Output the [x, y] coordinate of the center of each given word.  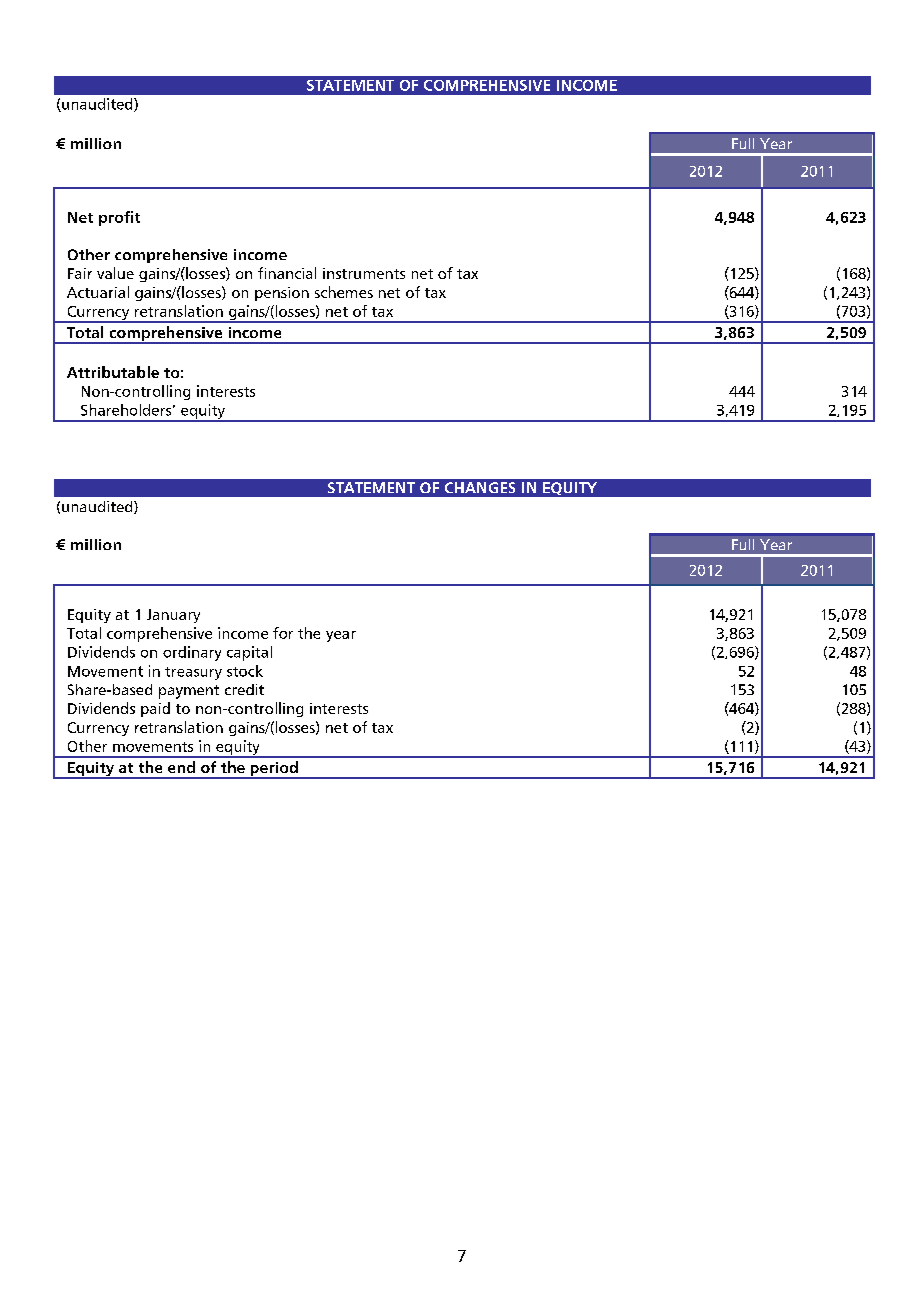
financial [287, 273]
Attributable [113, 372]
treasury [193, 673]
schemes [344, 292]
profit [119, 218]
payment [189, 692]
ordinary [192, 653]
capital [249, 653]
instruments [364, 273]
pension [282, 294]
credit [244, 689]
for [283, 633]
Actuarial [98, 292]
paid [155, 709]
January [173, 616]
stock [245, 671]
